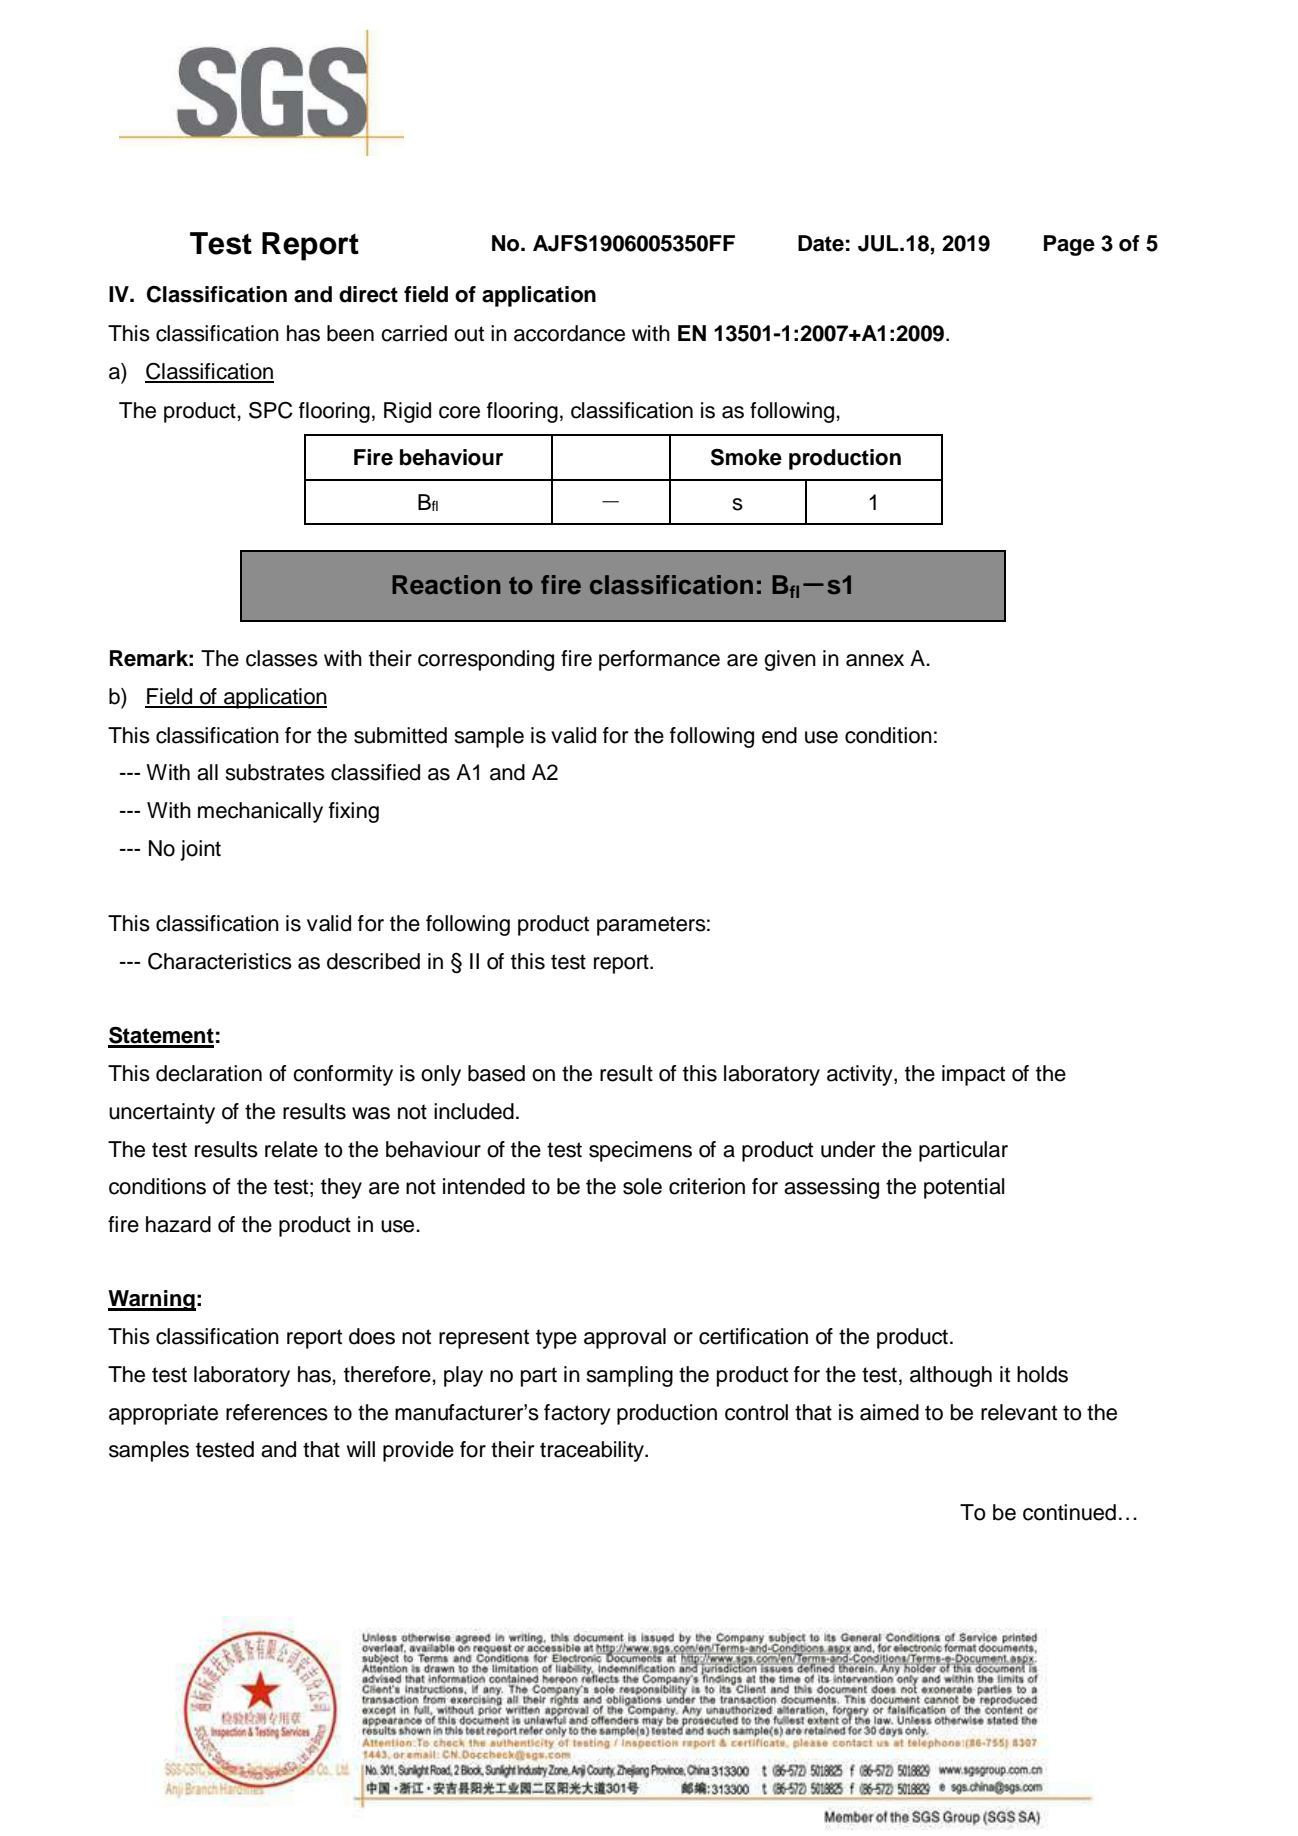 Image resolution: width=1298 pixels, height=1836 pixels. What do you see at coordinates (973, 1075) in the image?
I see `impact` at bounding box center [973, 1075].
